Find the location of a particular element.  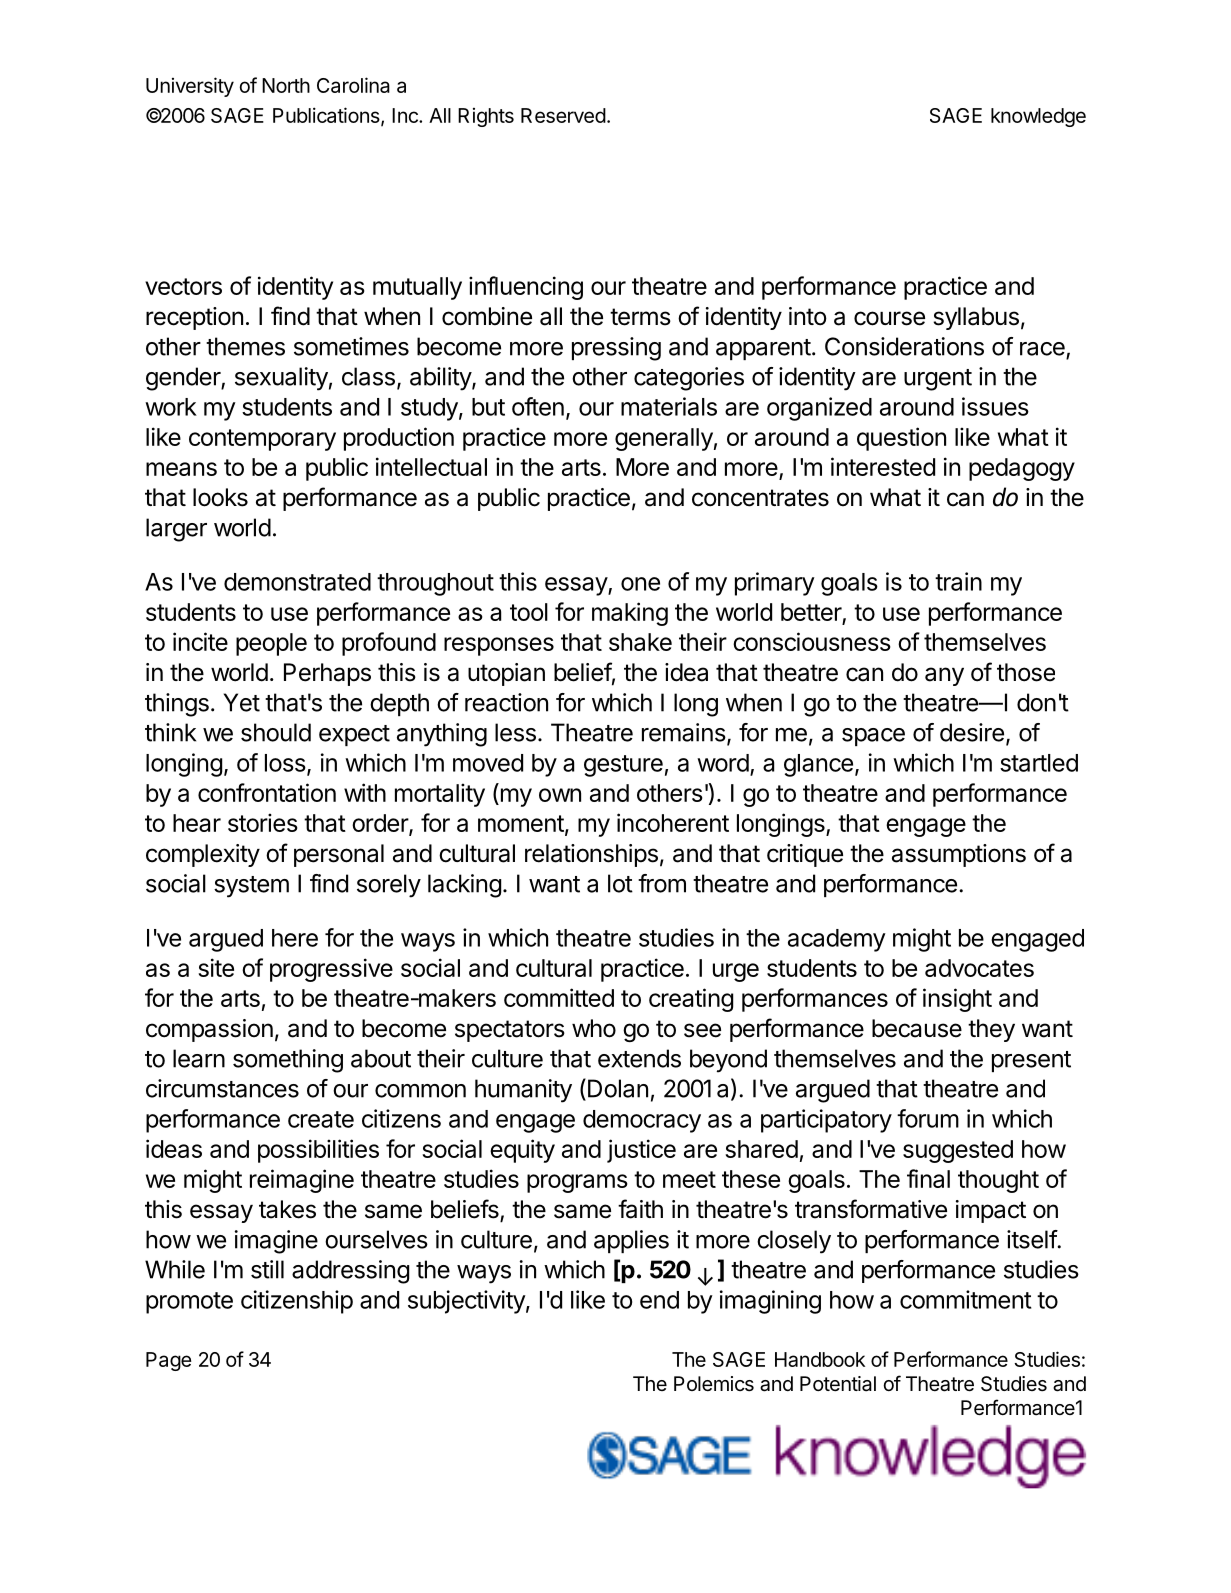

promote is located at coordinates (189, 1303).
